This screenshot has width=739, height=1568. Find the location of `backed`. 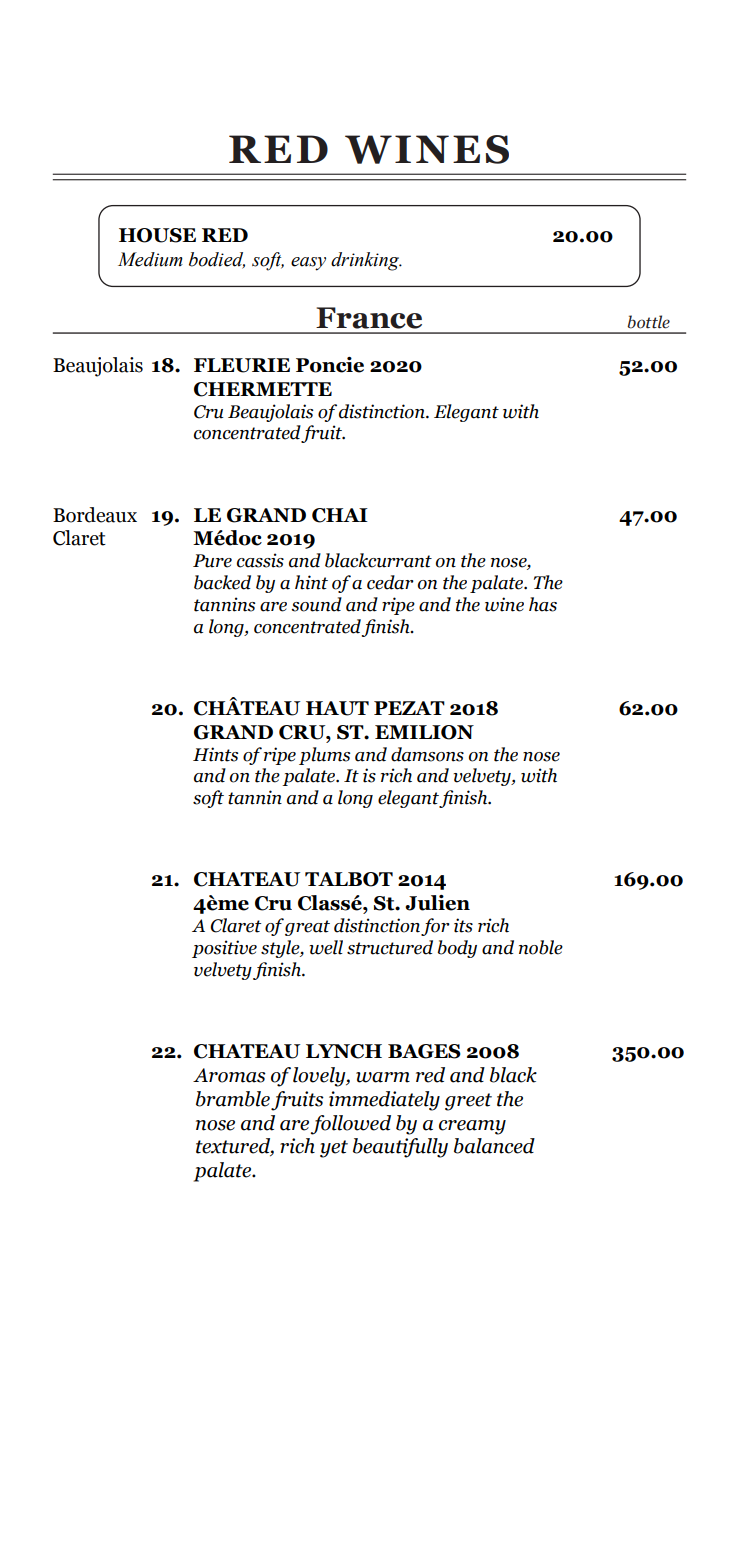

backed is located at coordinates (222, 582).
